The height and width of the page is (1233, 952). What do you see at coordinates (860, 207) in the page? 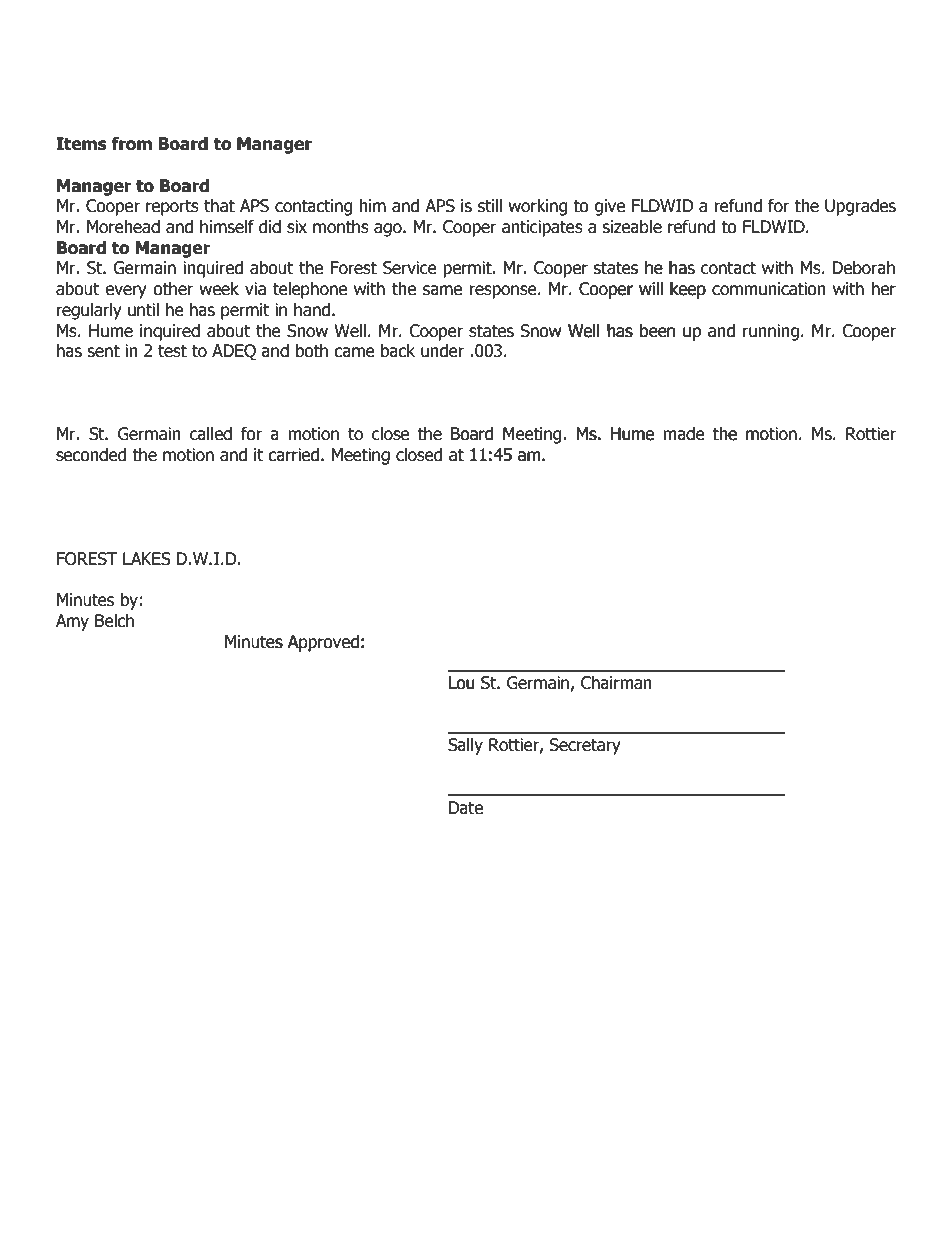
I see `Upgrades` at bounding box center [860, 207].
